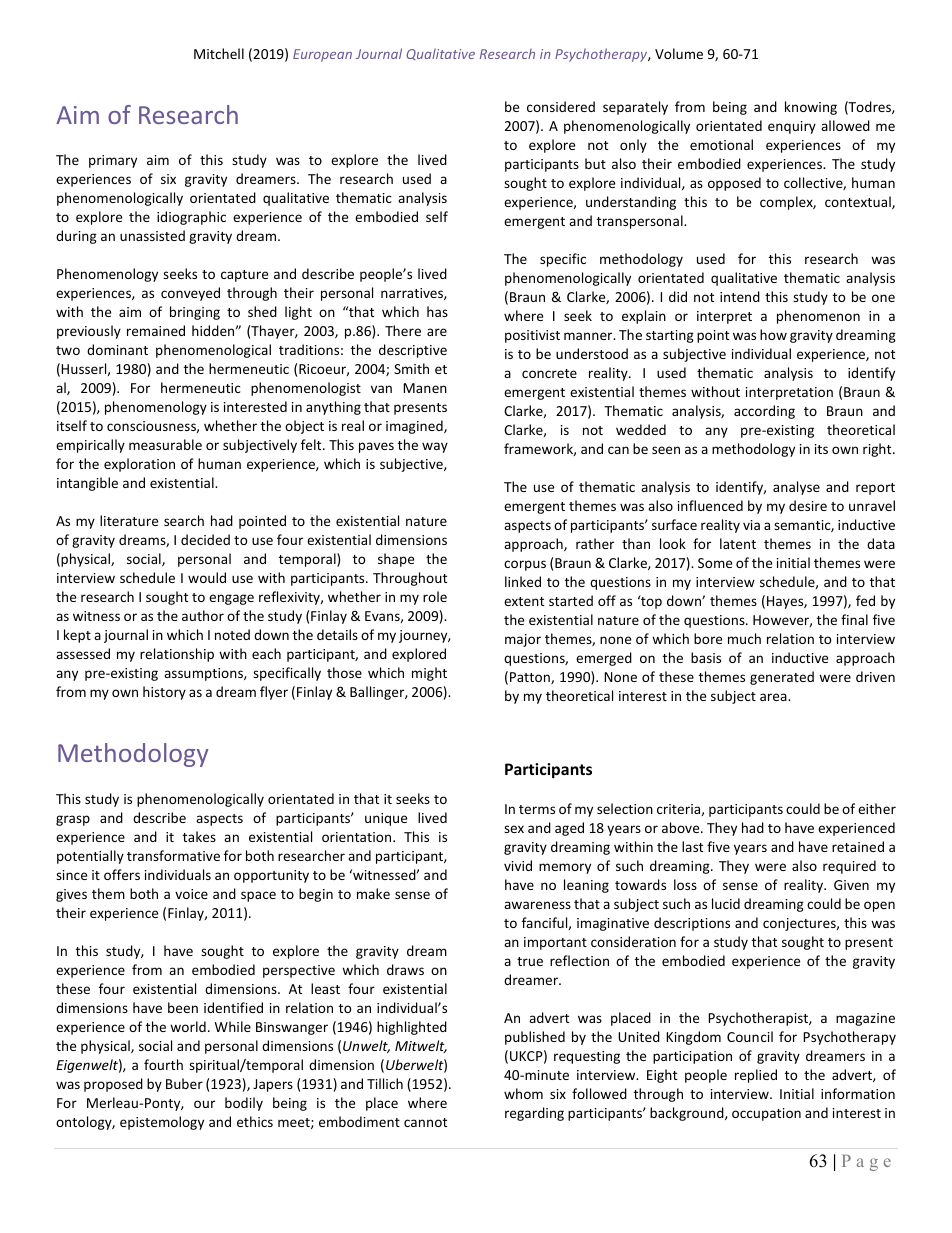 This screenshot has height=1233, width=952. I want to click on knowing, so click(811, 108).
